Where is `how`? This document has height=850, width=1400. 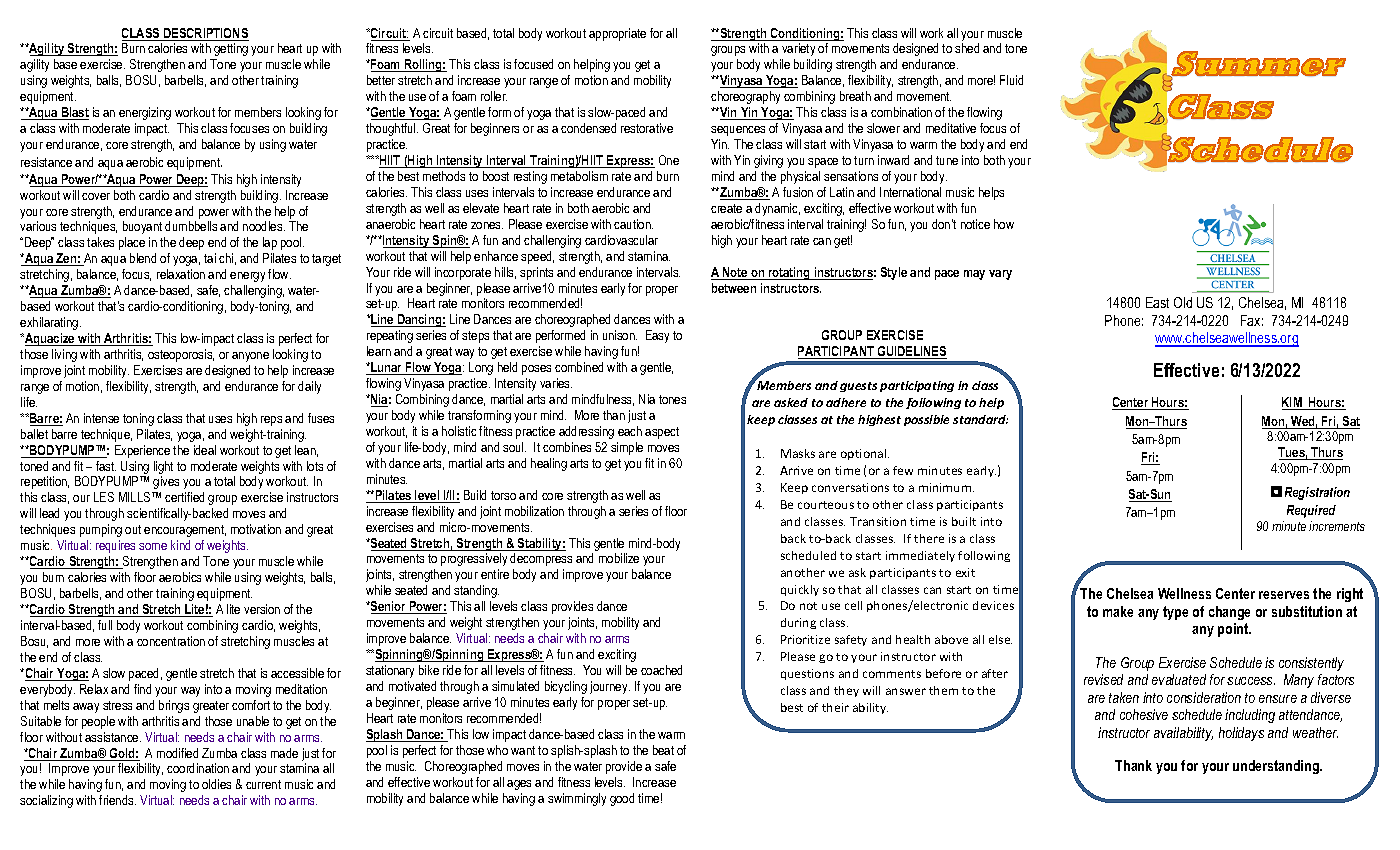
how is located at coordinates (1004, 224).
